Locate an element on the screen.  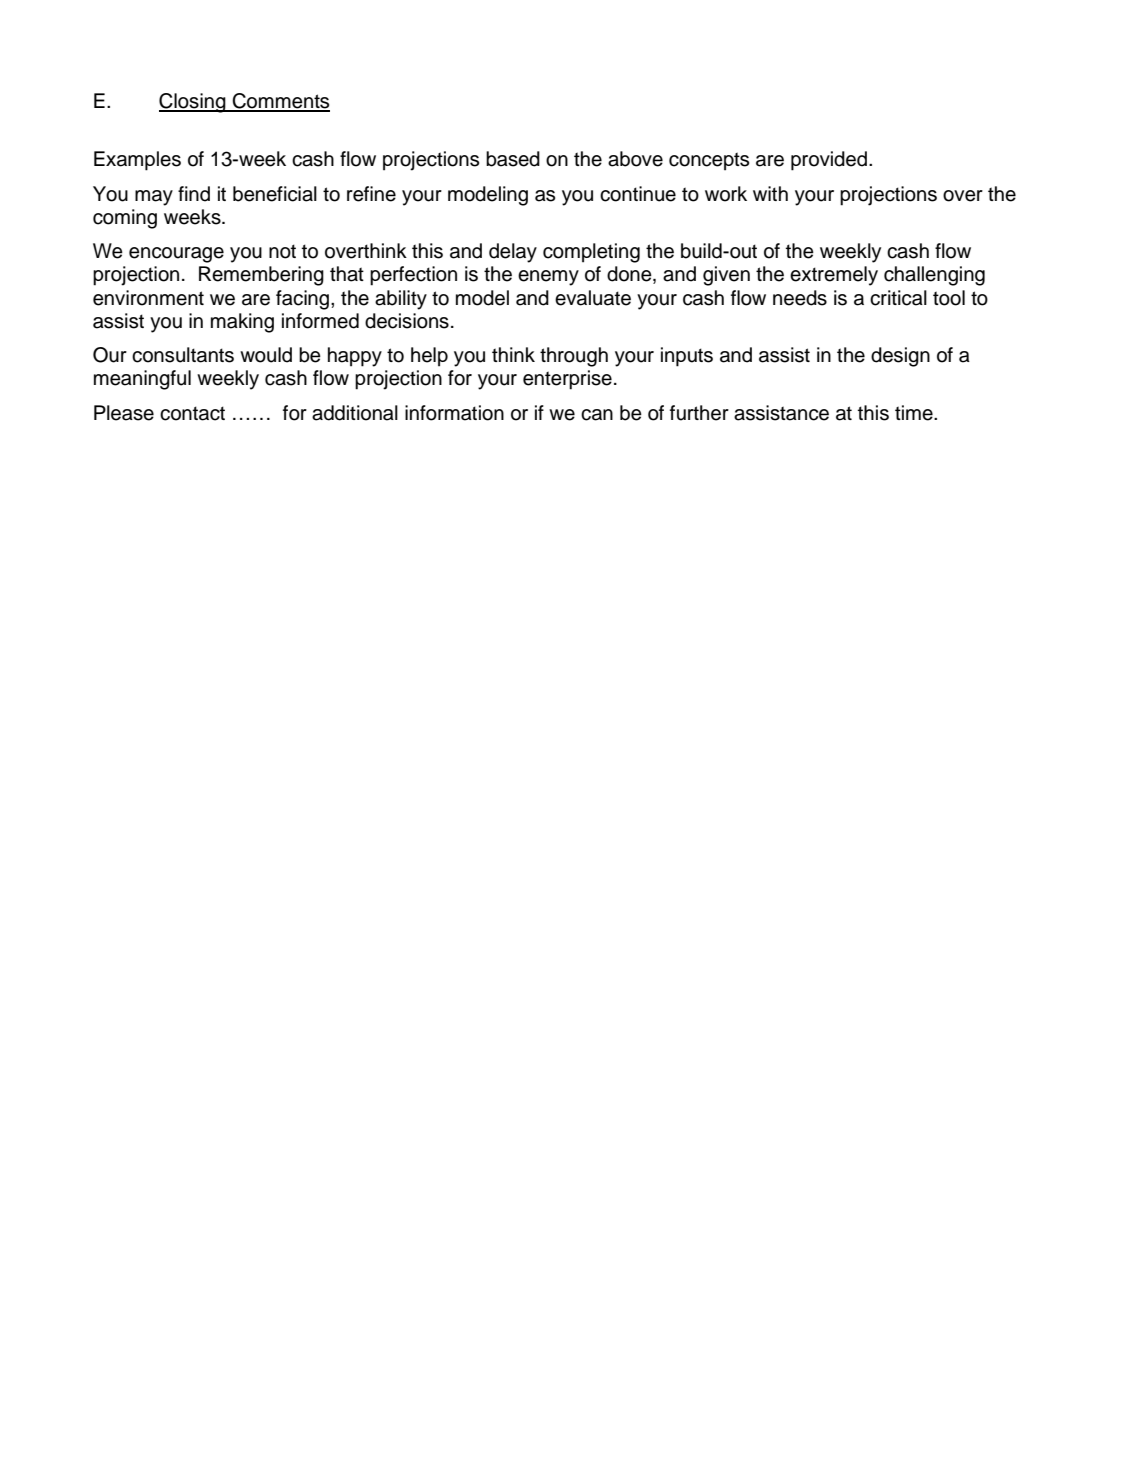
delay is located at coordinates (513, 253).
